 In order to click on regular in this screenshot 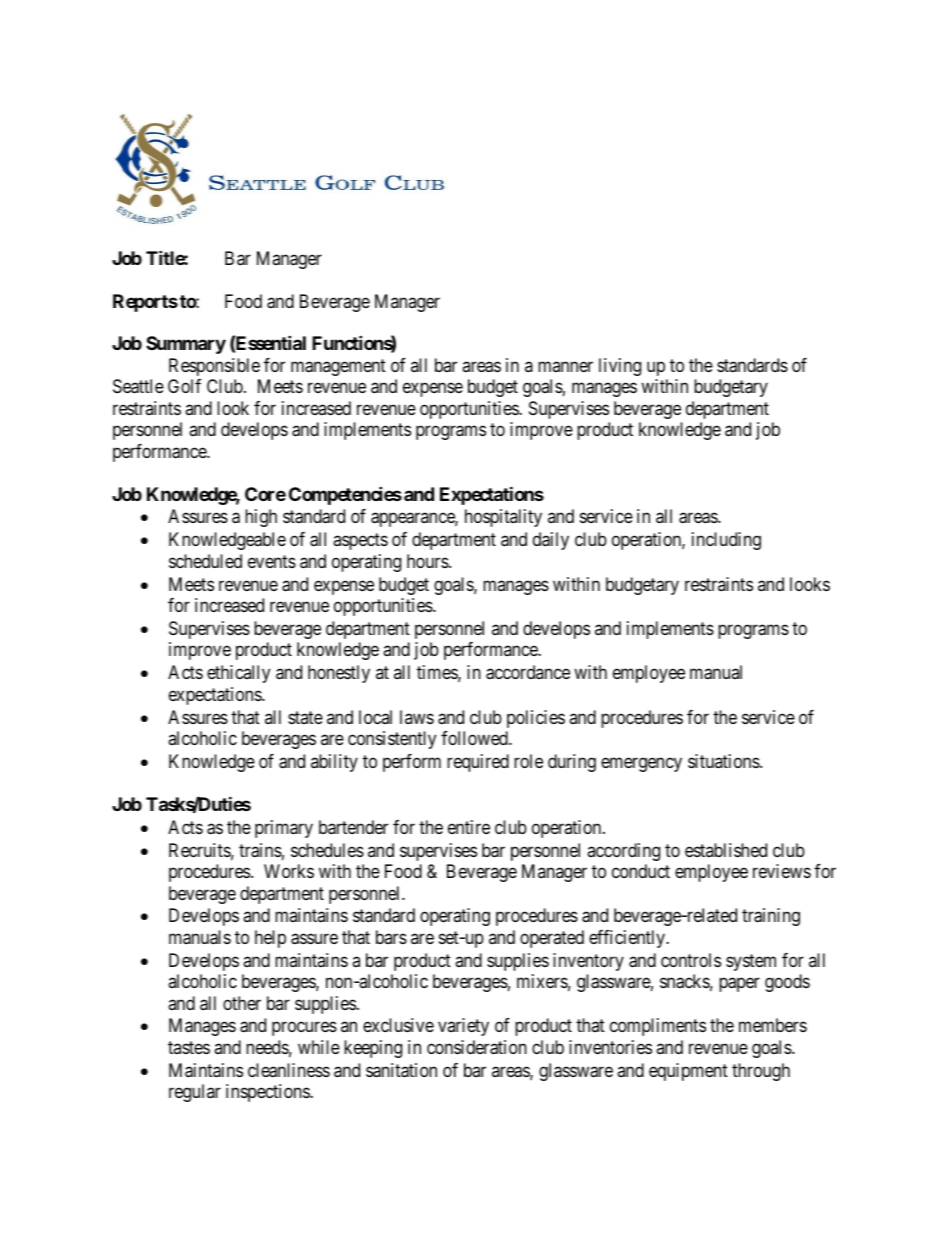, I will do `click(195, 1093)`.
